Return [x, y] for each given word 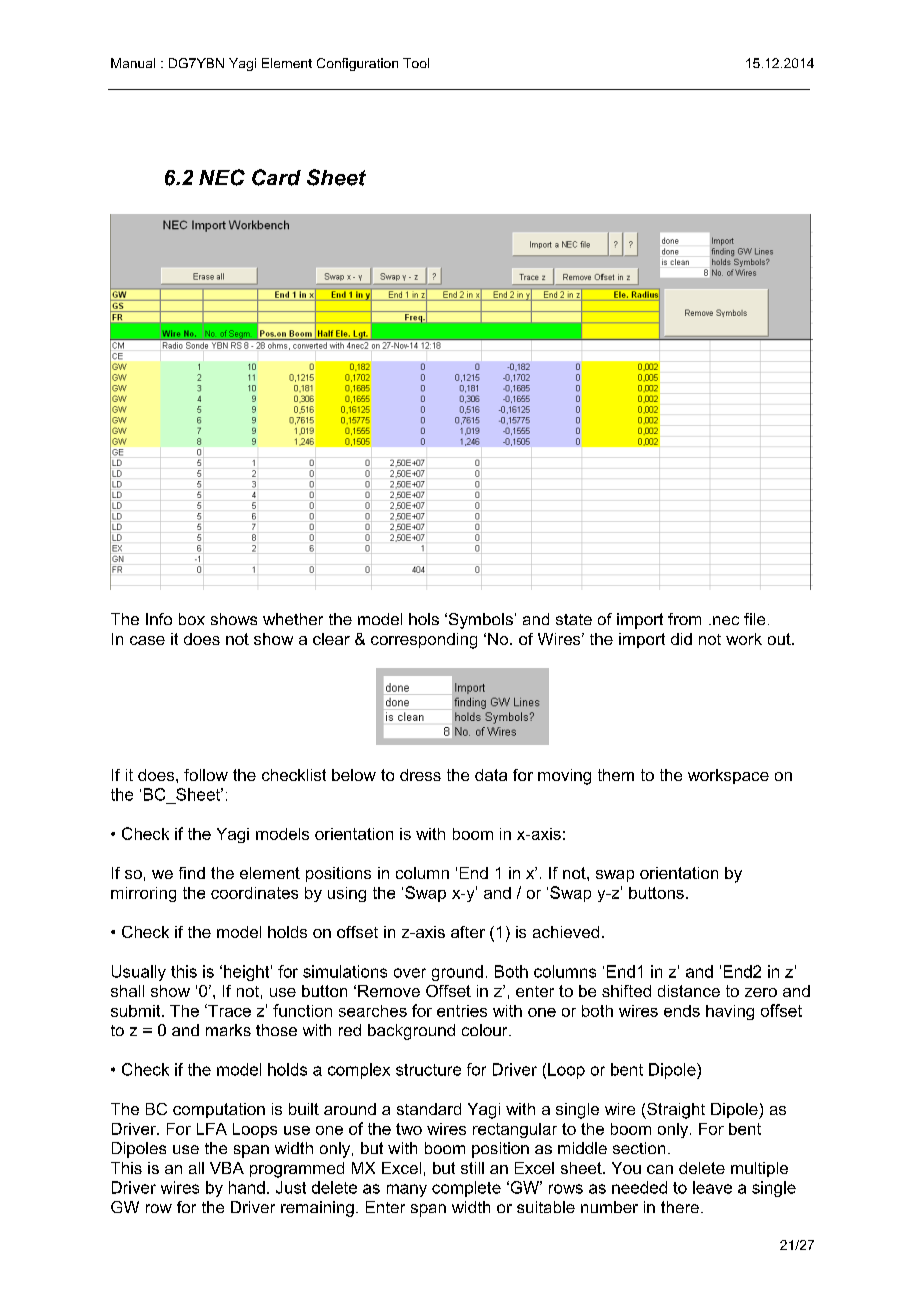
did [681, 639]
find [192, 873]
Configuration [357, 64]
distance [689, 991]
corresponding [424, 641]
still [472, 1168]
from [684, 619]
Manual [133, 63]
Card [276, 177]
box [192, 619]
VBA [227, 1168]
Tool [416, 63]
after [468, 932]
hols [424, 619]
